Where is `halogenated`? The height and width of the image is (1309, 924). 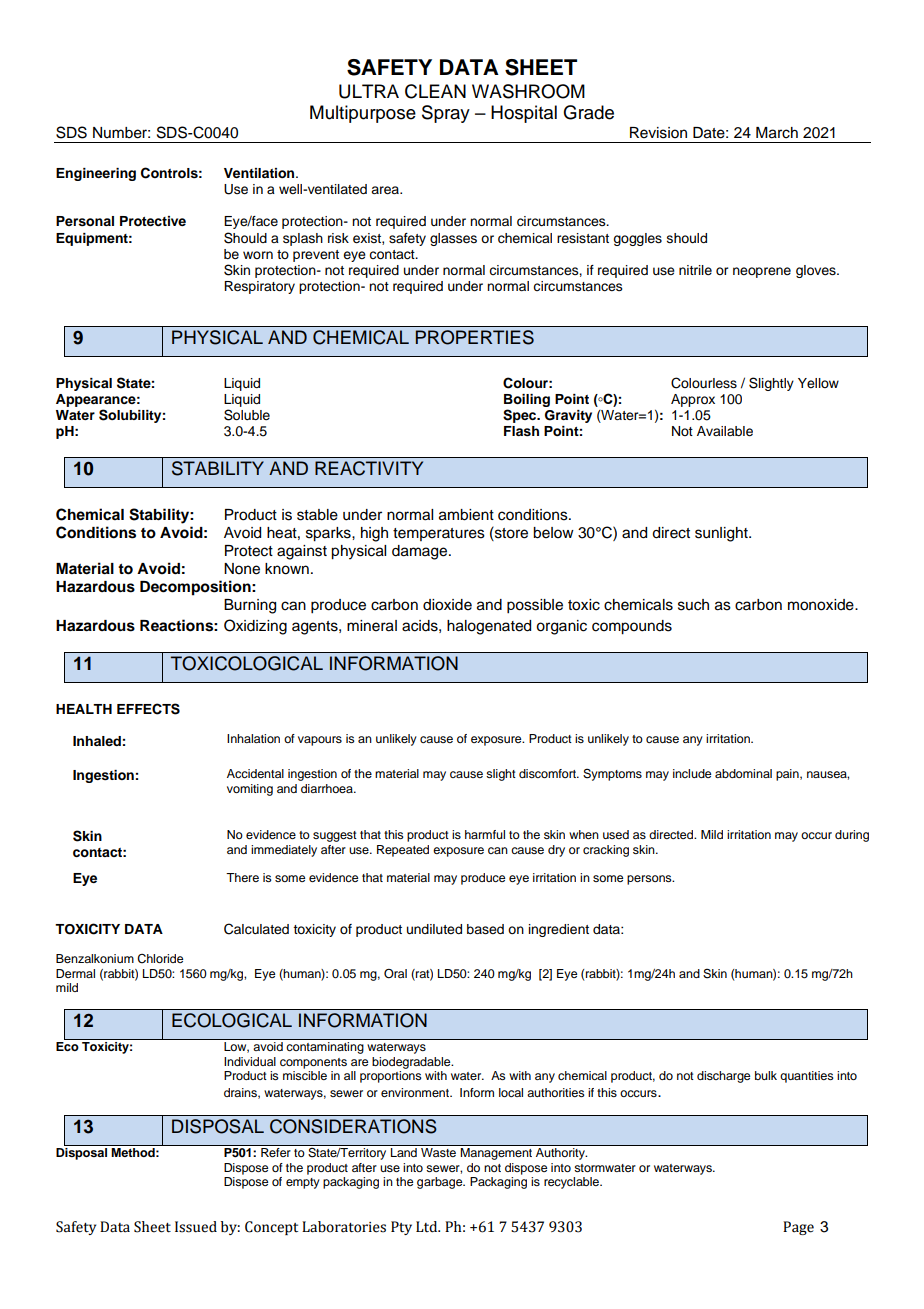 halogenated is located at coordinates (489, 627).
